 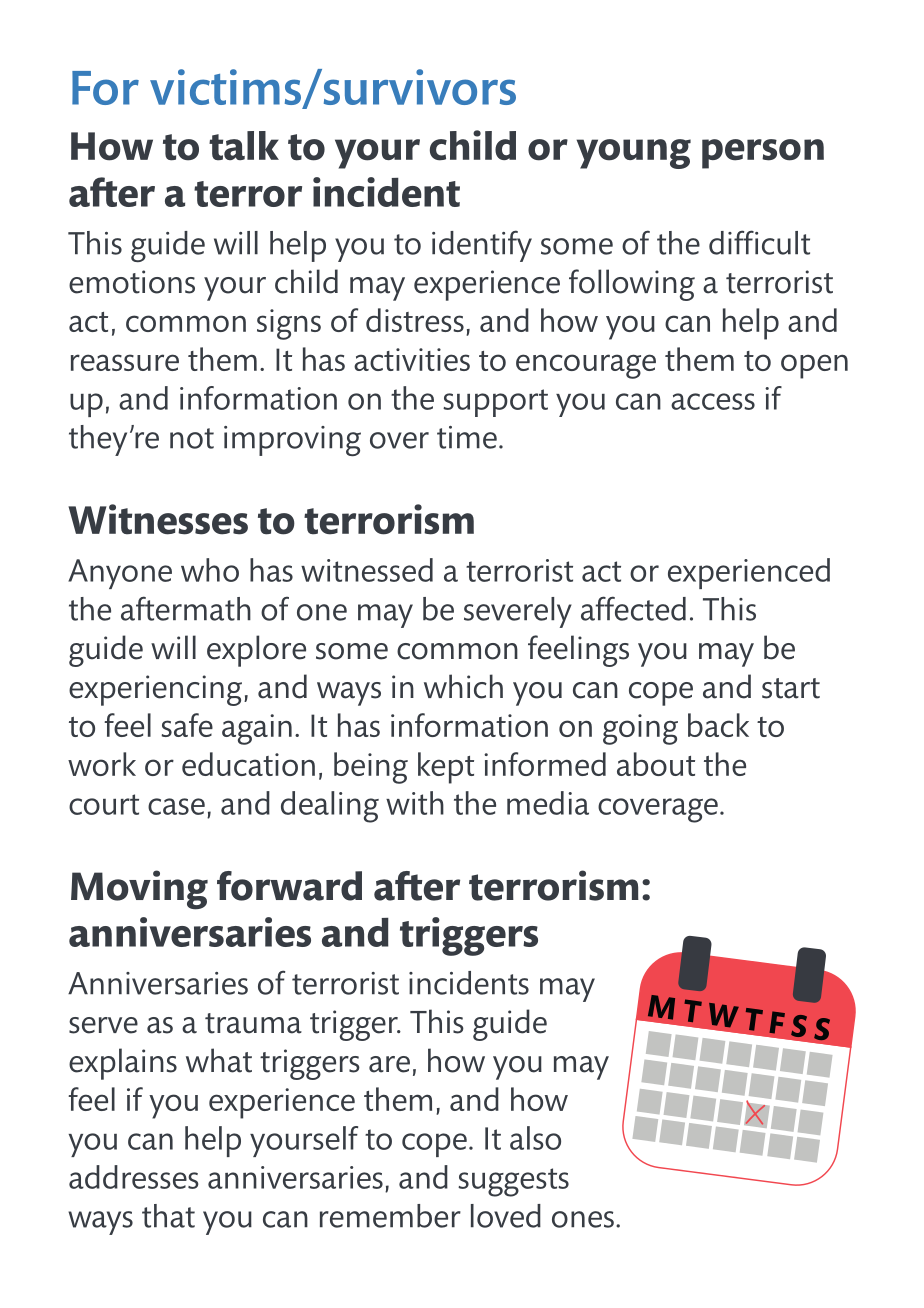 I want to click on that, so click(x=168, y=1216).
